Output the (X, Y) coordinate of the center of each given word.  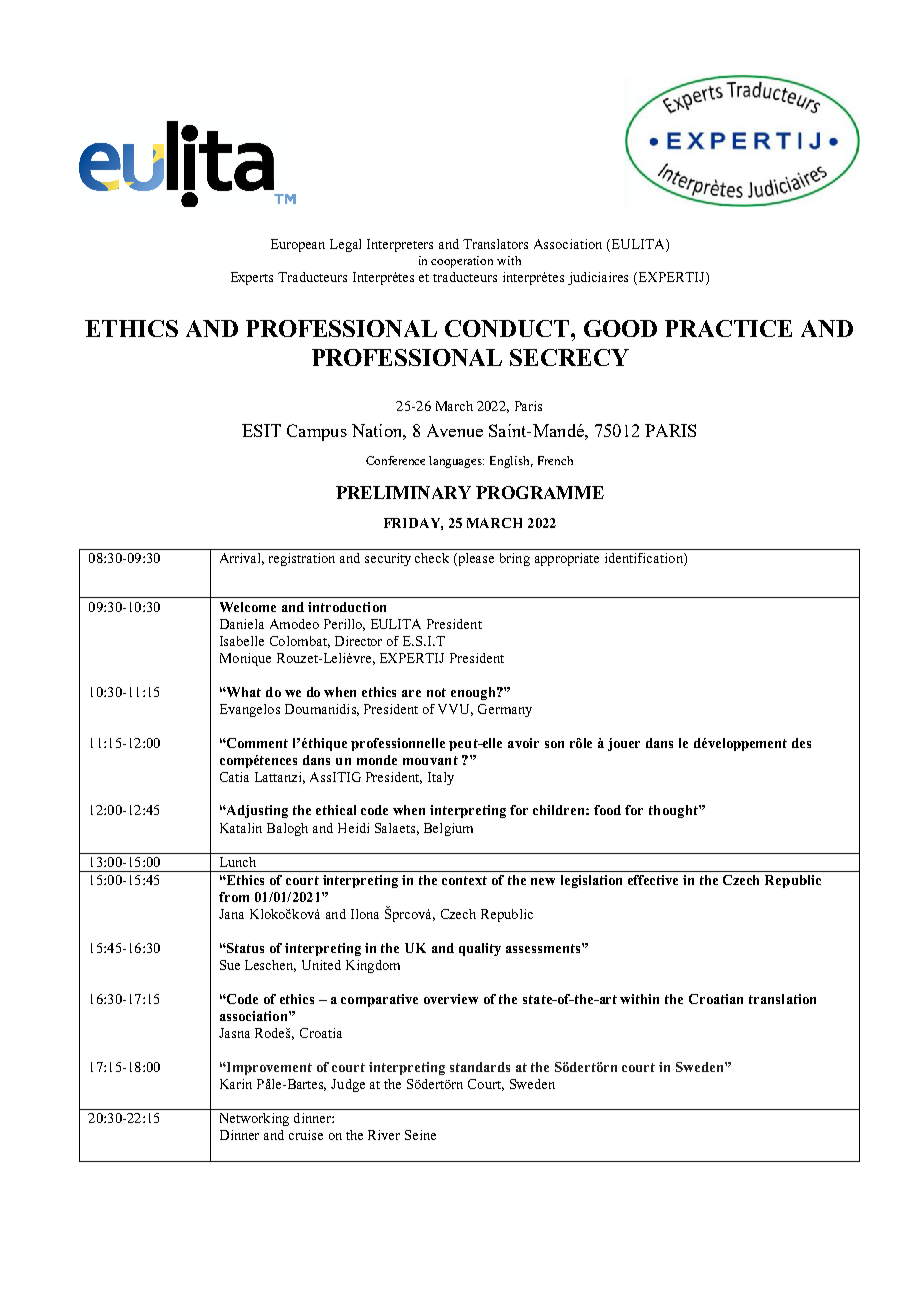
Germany (505, 710)
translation (782, 999)
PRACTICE (728, 328)
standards (480, 1067)
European (298, 245)
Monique (245, 659)
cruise (306, 1135)
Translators (495, 244)
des (801, 743)
